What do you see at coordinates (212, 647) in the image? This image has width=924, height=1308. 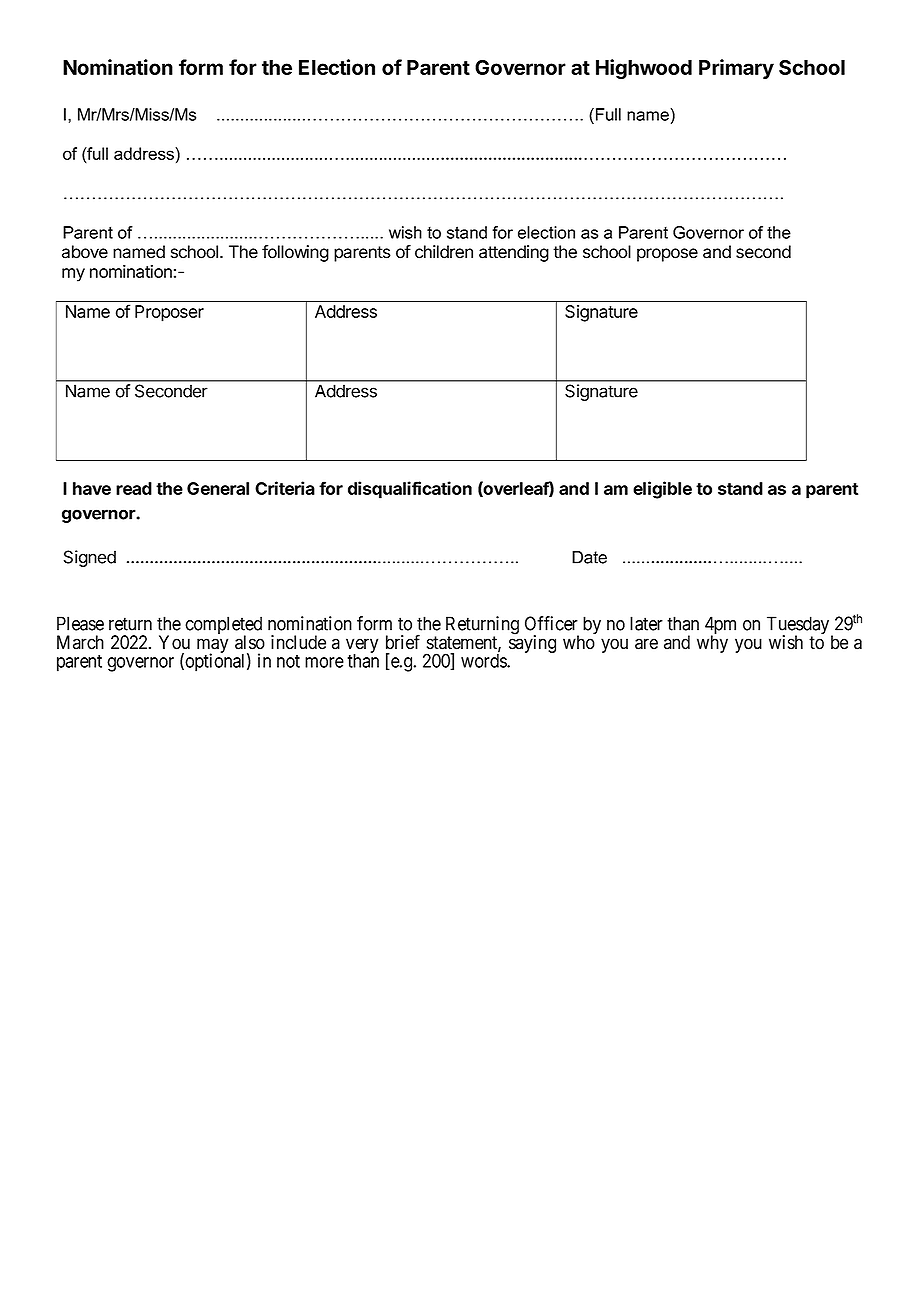 I see `may` at bounding box center [212, 647].
